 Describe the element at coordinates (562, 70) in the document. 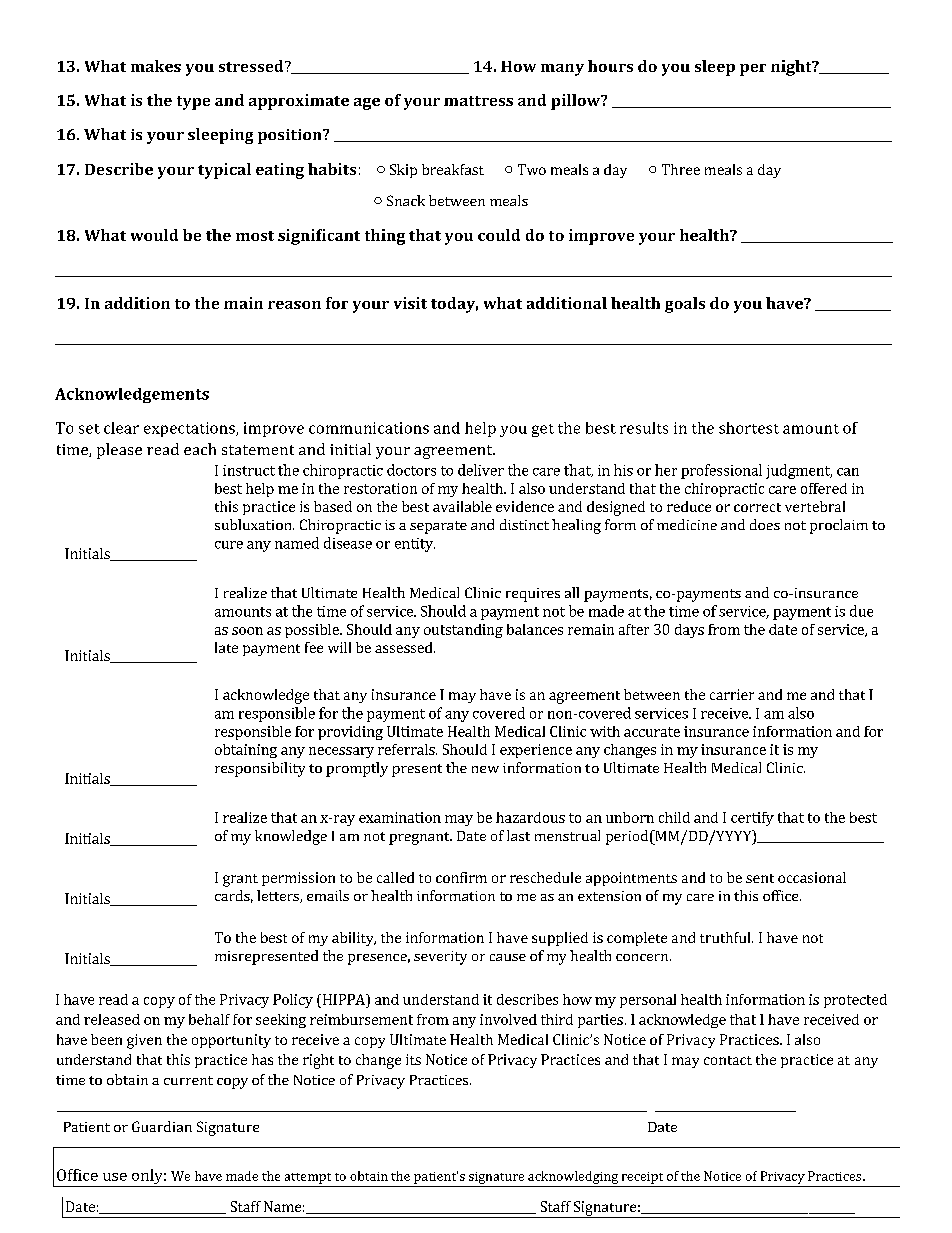

I see `many` at that location.
